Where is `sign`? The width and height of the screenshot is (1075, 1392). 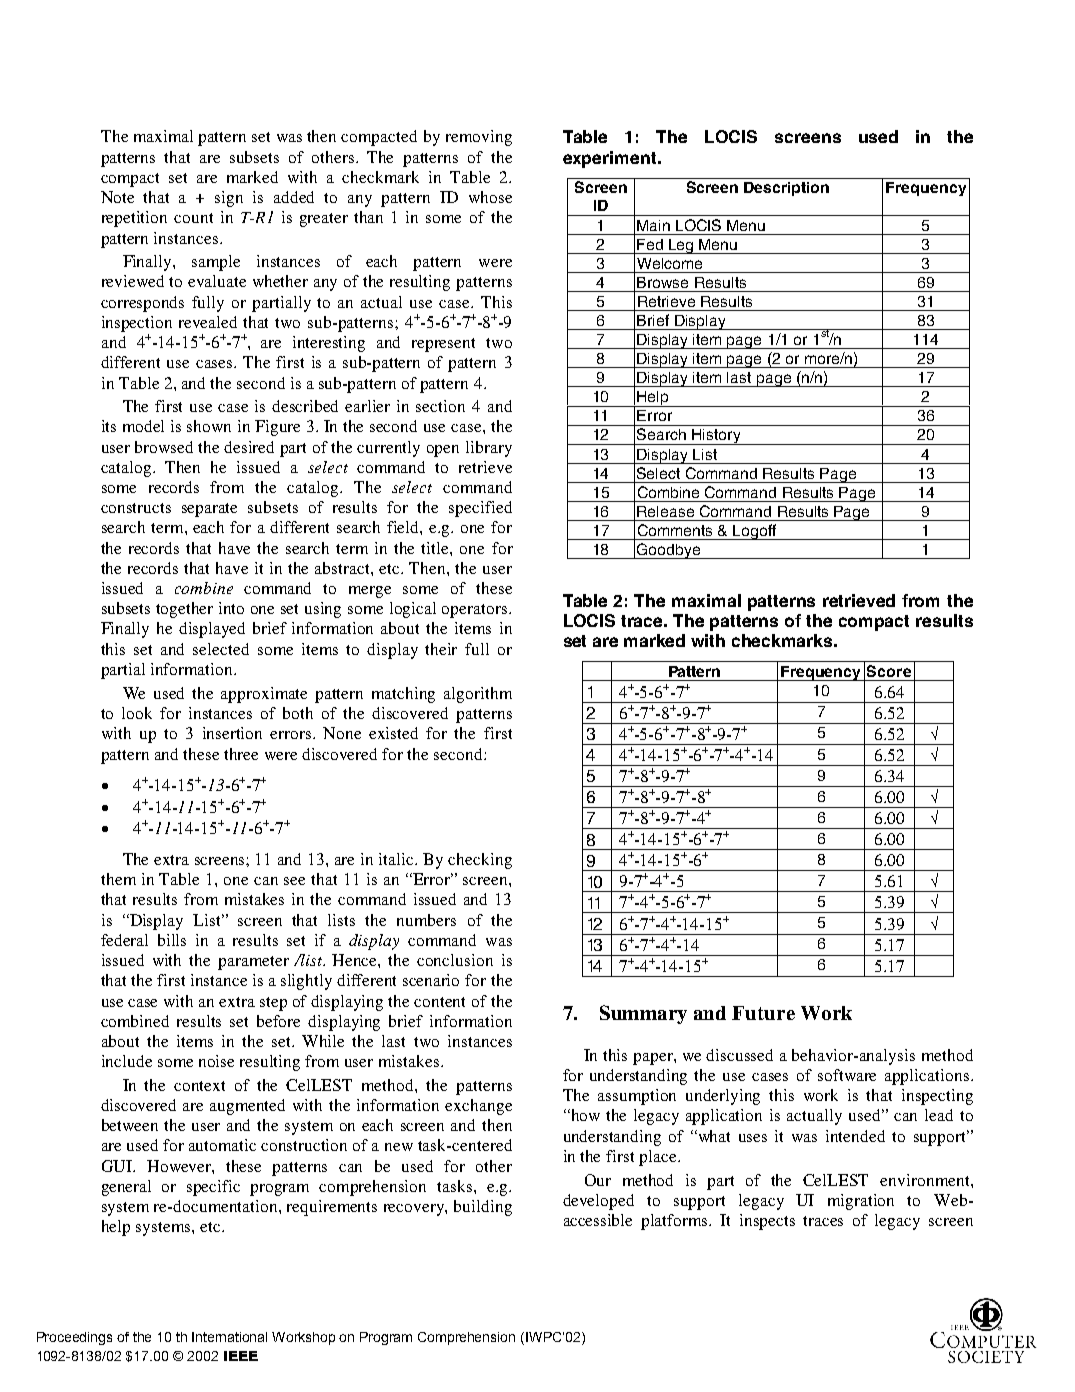 sign is located at coordinates (229, 199).
